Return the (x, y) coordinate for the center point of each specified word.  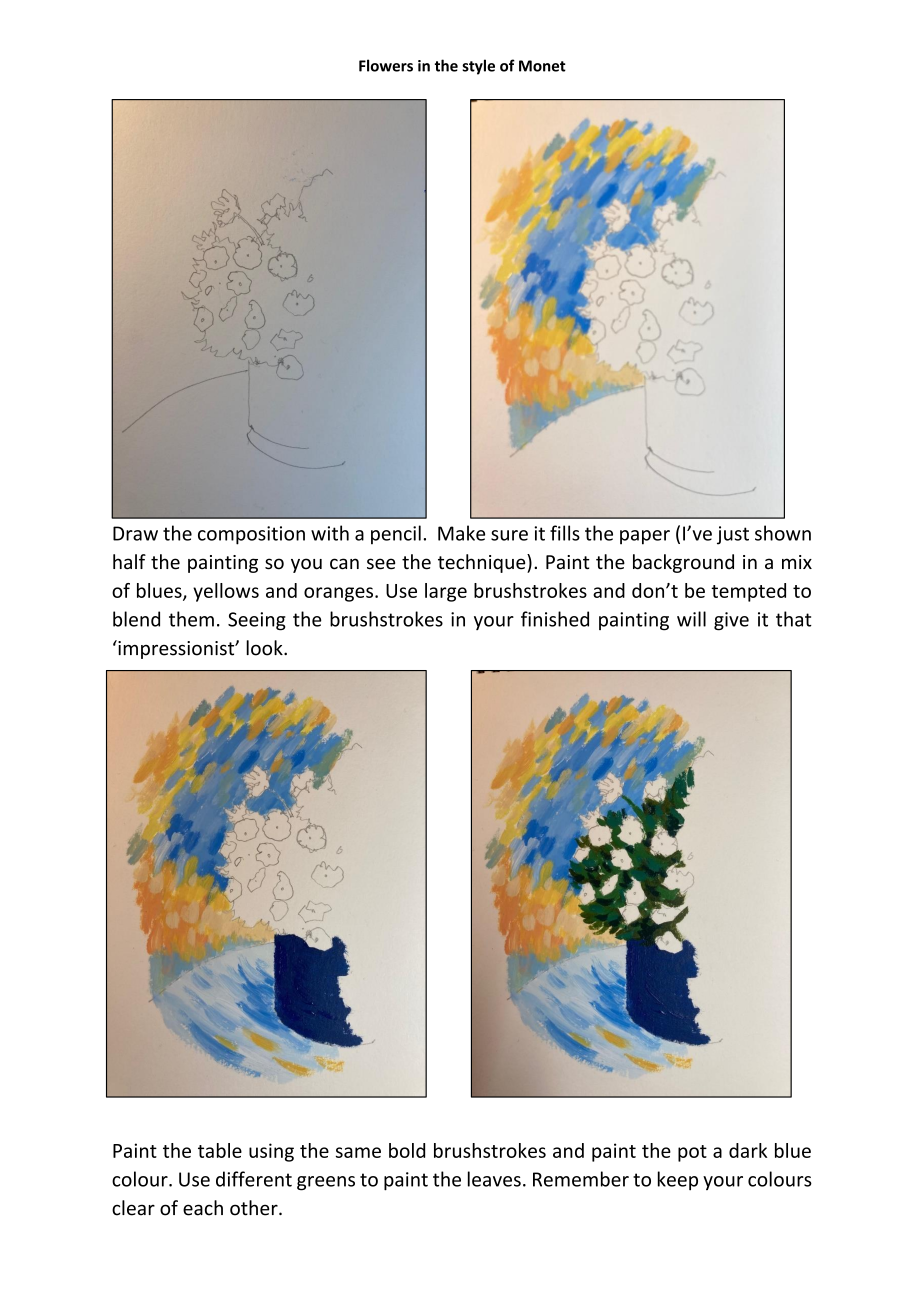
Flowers (386, 65)
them (191, 619)
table (220, 1150)
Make (461, 533)
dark (748, 1150)
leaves (494, 1179)
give (731, 621)
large (446, 592)
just (733, 535)
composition (251, 535)
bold (407, 1150)
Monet (542, 66)
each (203, 1208)
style (478, 67)
